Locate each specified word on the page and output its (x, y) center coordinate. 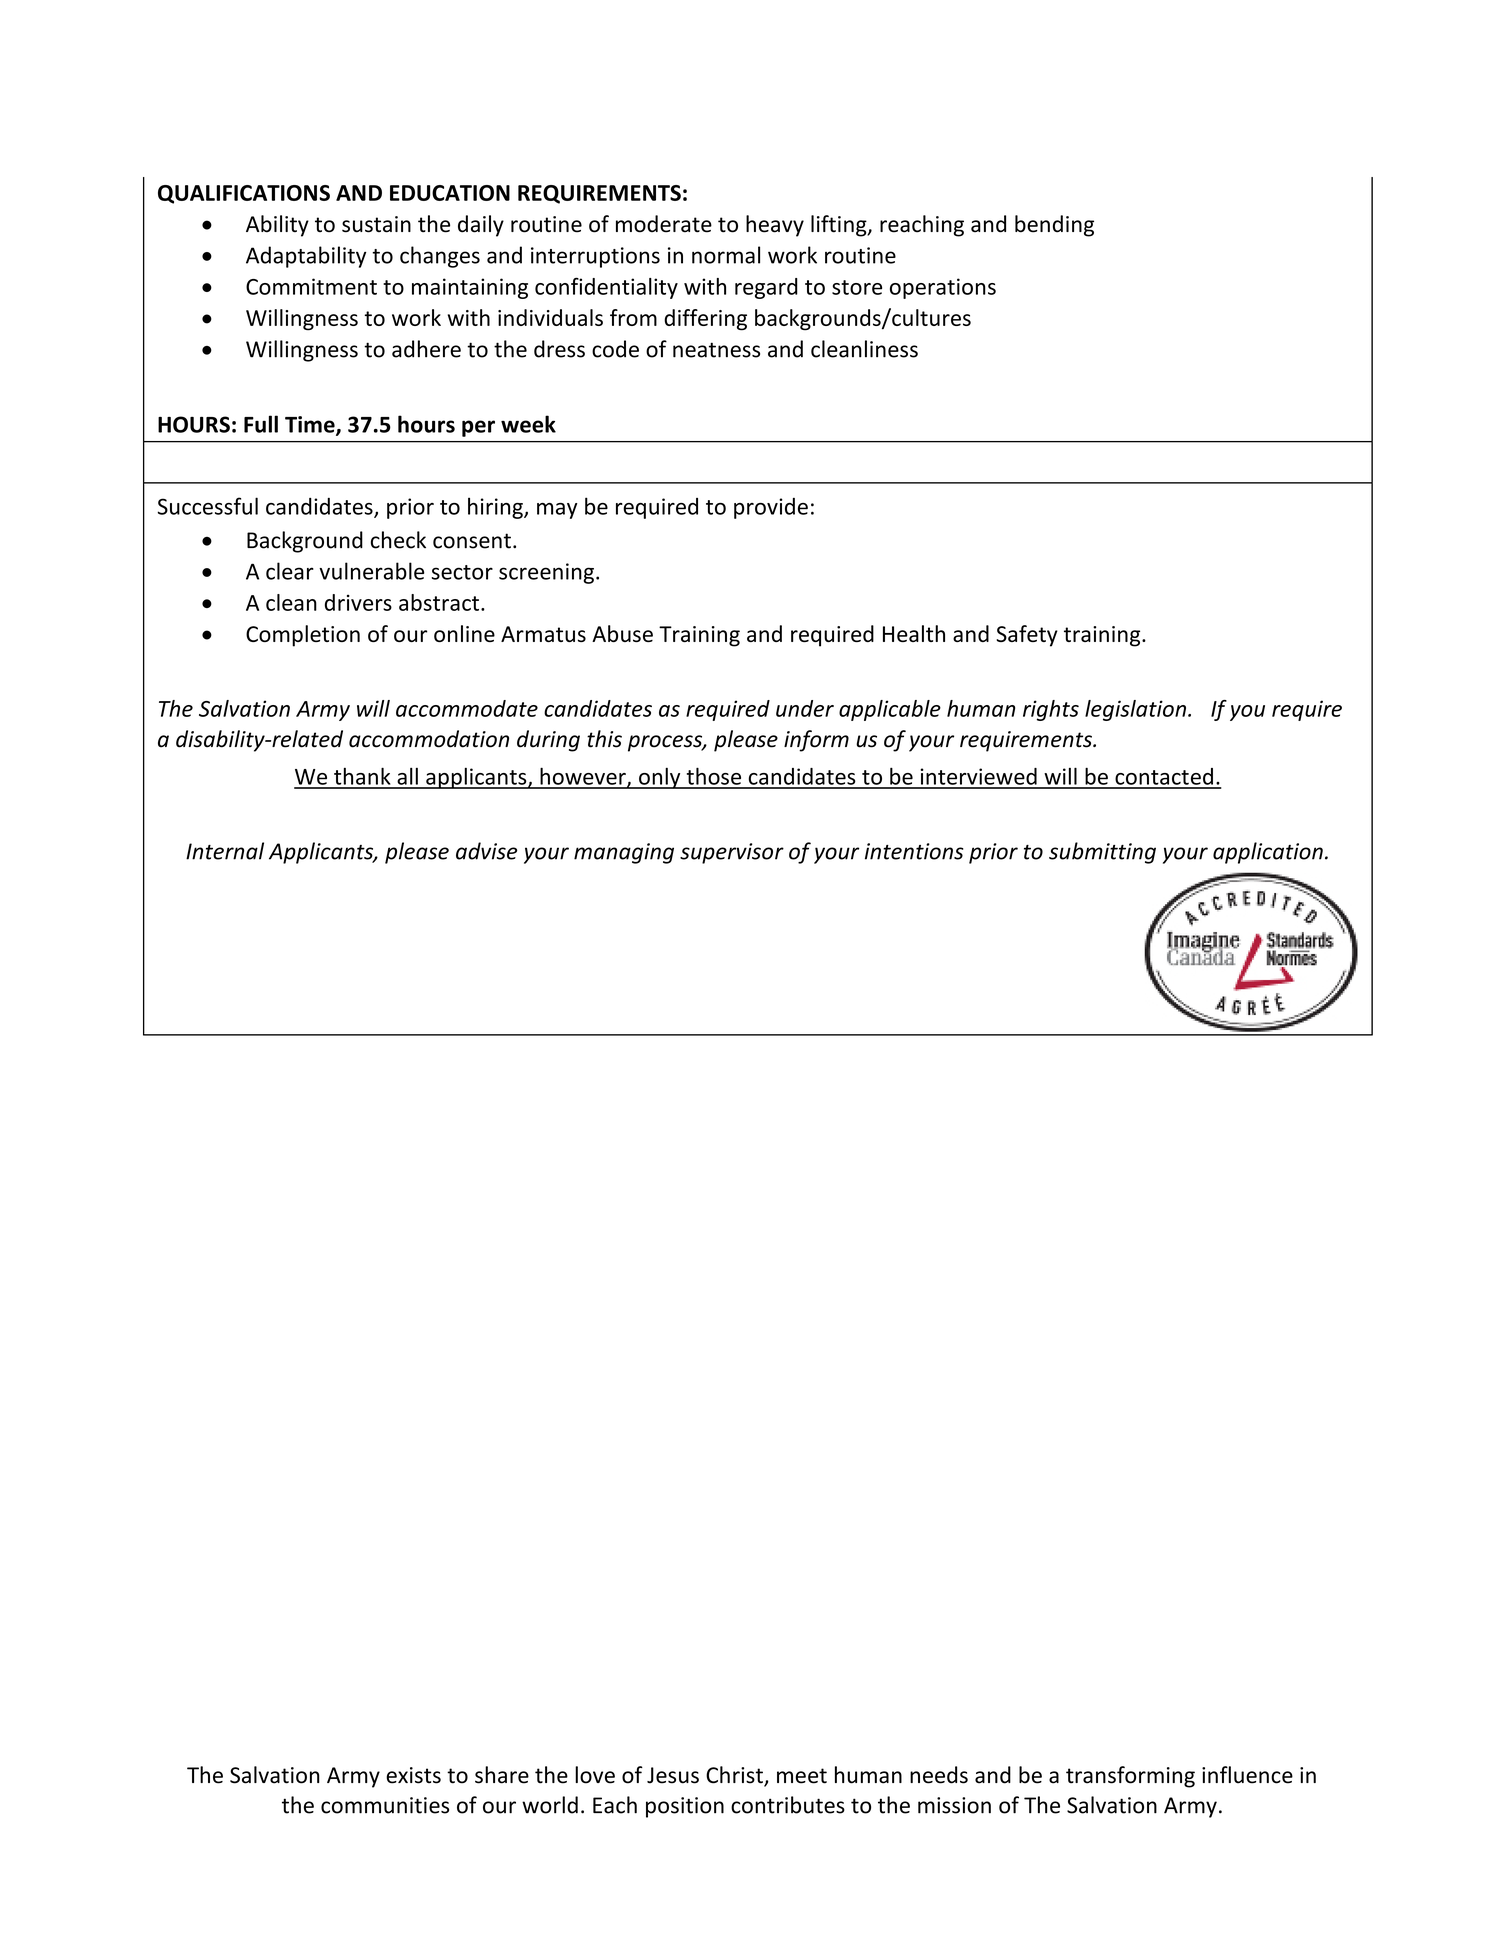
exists (413, 1775)
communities (385, 1805)
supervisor (732, 853)
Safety (1027, 636)
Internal (225, 851)
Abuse (622, 633)
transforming (1130, 1777)
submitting (1102, 853)
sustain (376, 224)
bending (1054, 226)
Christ (735, 1776)
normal (726, 255)
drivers (358, 602)
